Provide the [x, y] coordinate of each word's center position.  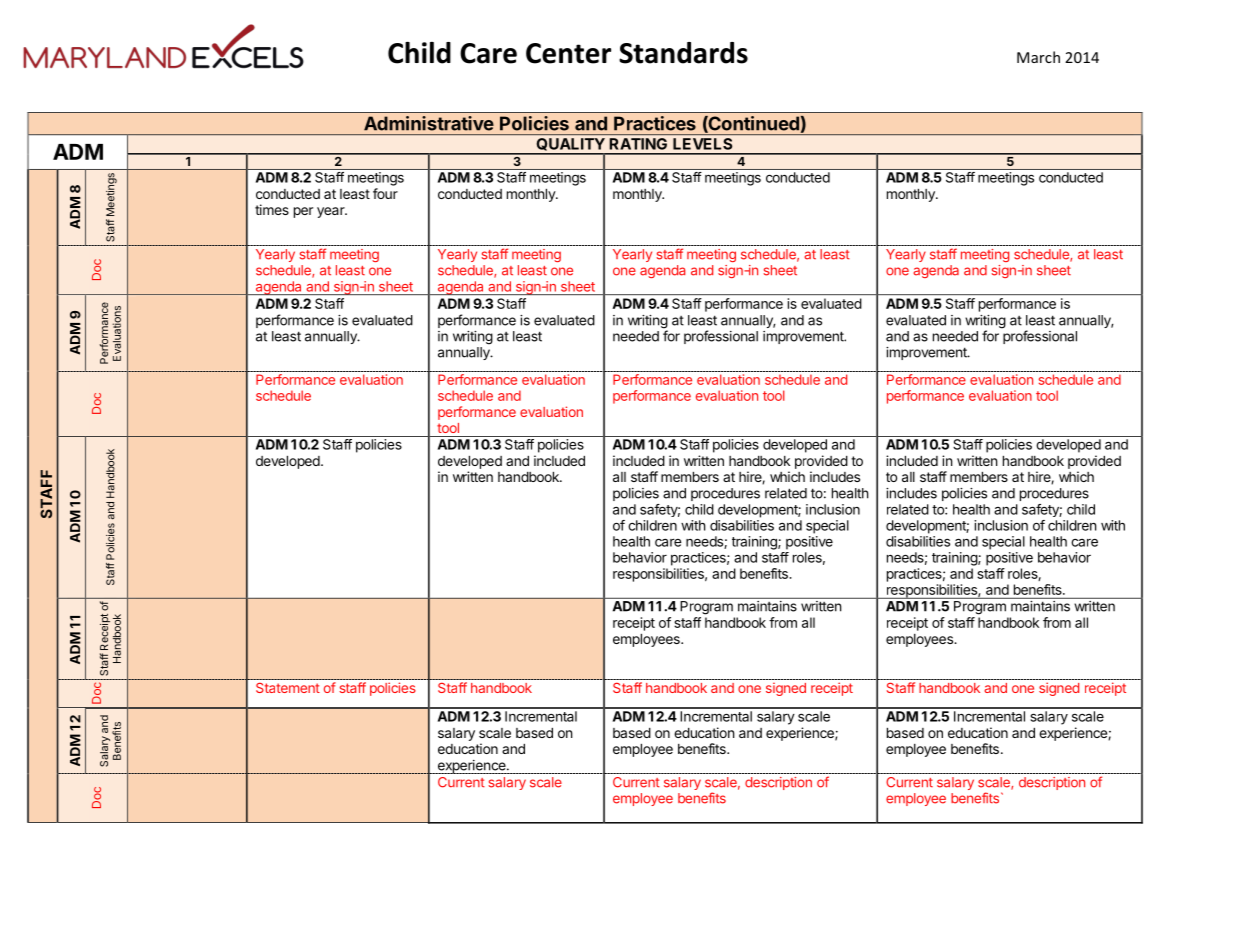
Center [568, 53]
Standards [683, 53]
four [385, 193]
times [272, 209]
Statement [288, 688]
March [1038, 57]
